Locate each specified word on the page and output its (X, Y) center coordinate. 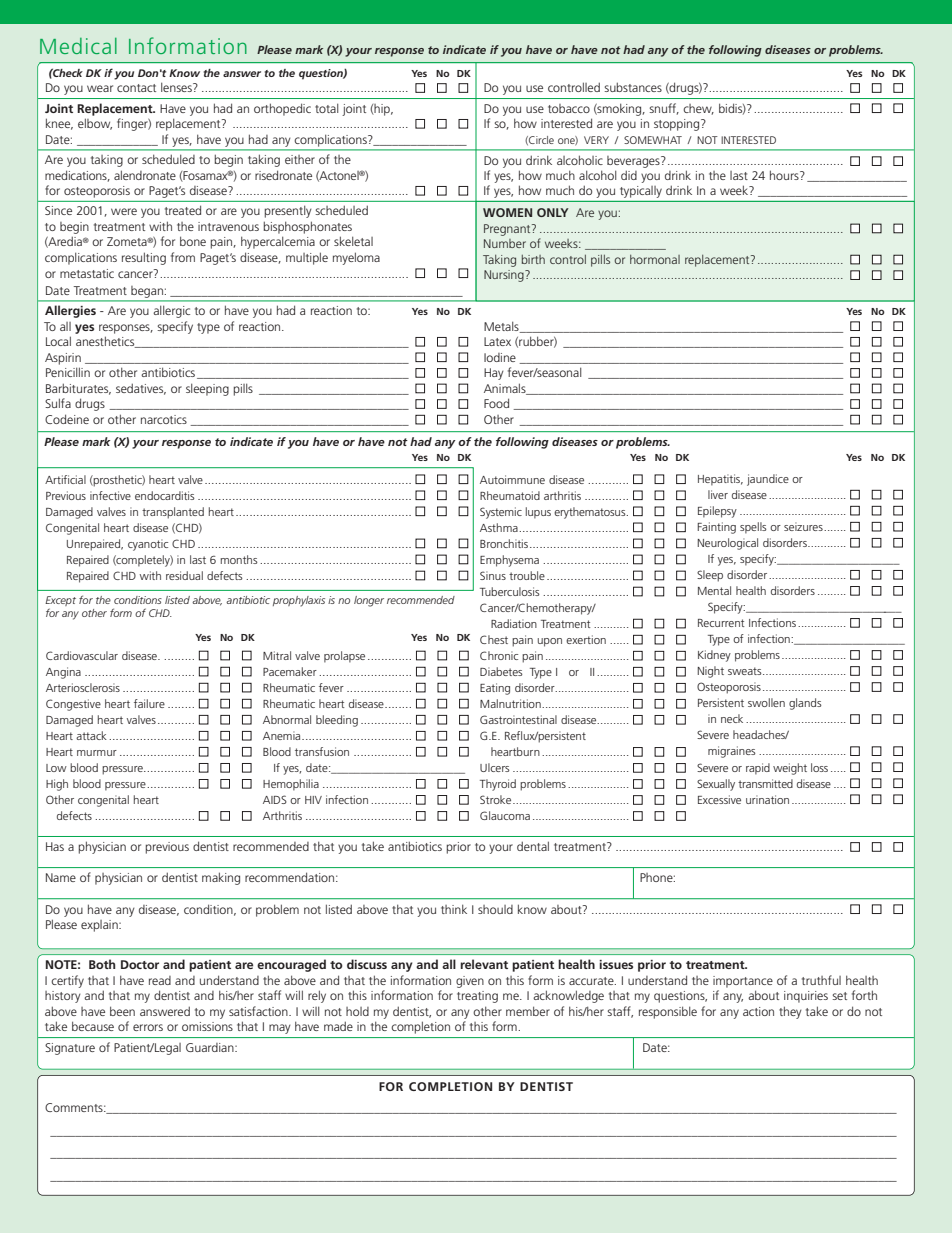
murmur (97, 753)
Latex (497, 341)
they (790, 1012)
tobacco (569, 108)
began (147, 292)
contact (136, 88)
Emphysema (509, 561)
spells (753, 528)
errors (148, 1027)
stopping (678, 125)
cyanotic (148, 545)
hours (785, 175)
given (470, 982)
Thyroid (498, 785)
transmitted (765, 783)
